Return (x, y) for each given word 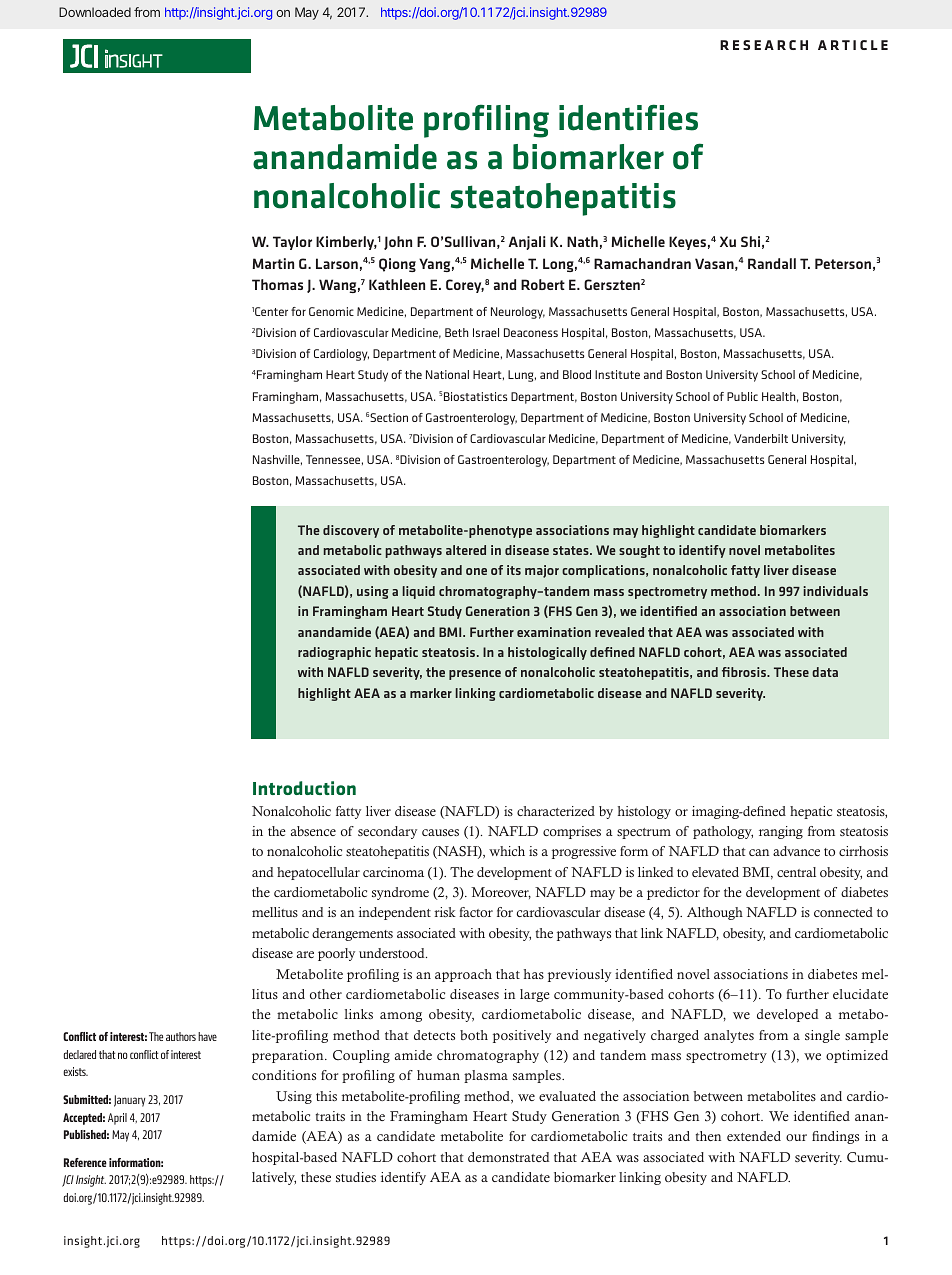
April (117, 1119)
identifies (628, 117)
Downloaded (95, 12)
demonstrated (508, 1157)
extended (754, 1136)
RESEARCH (764, 45)
